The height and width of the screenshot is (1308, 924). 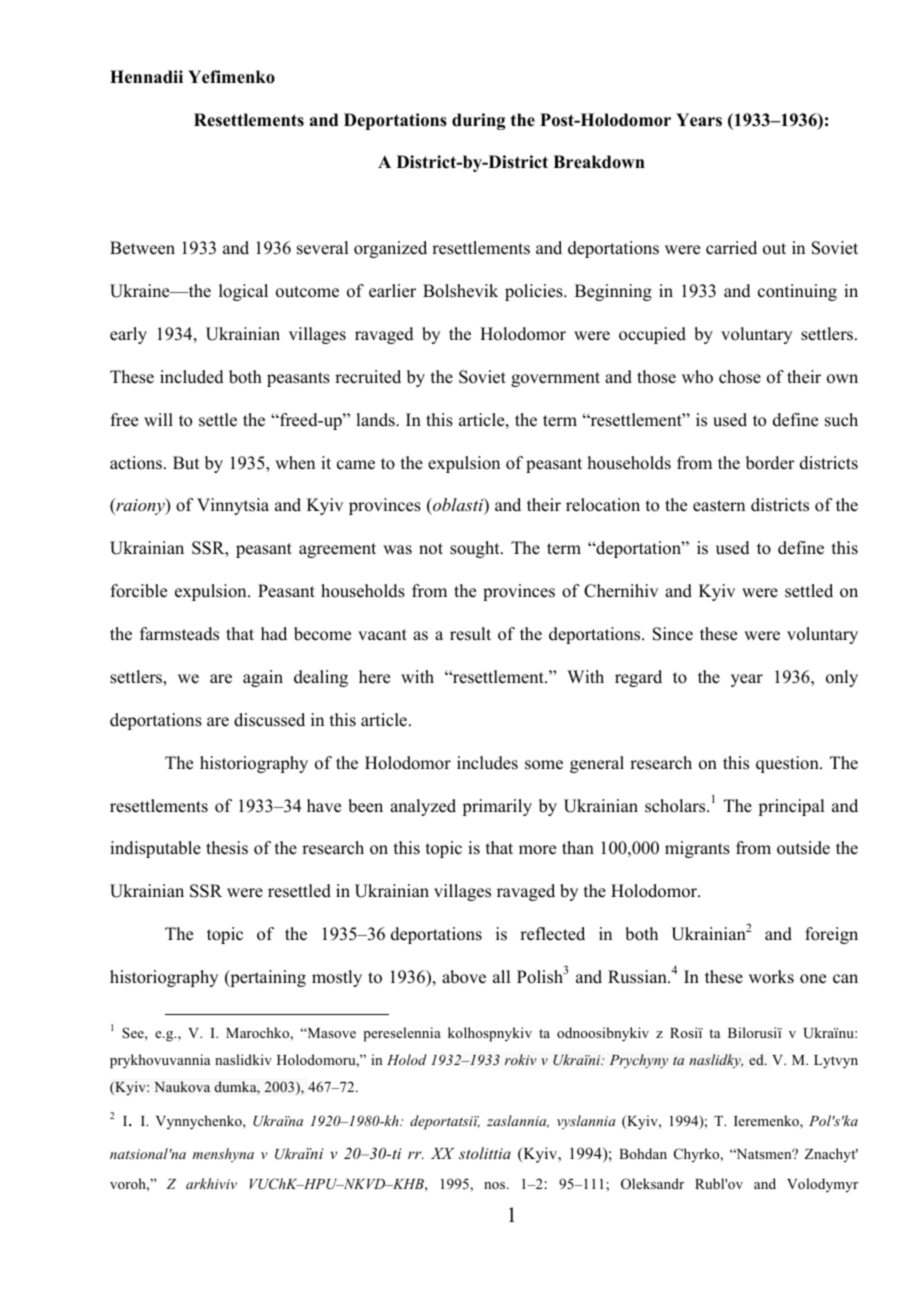 I want to click on during, so click(x=478, y=121).
